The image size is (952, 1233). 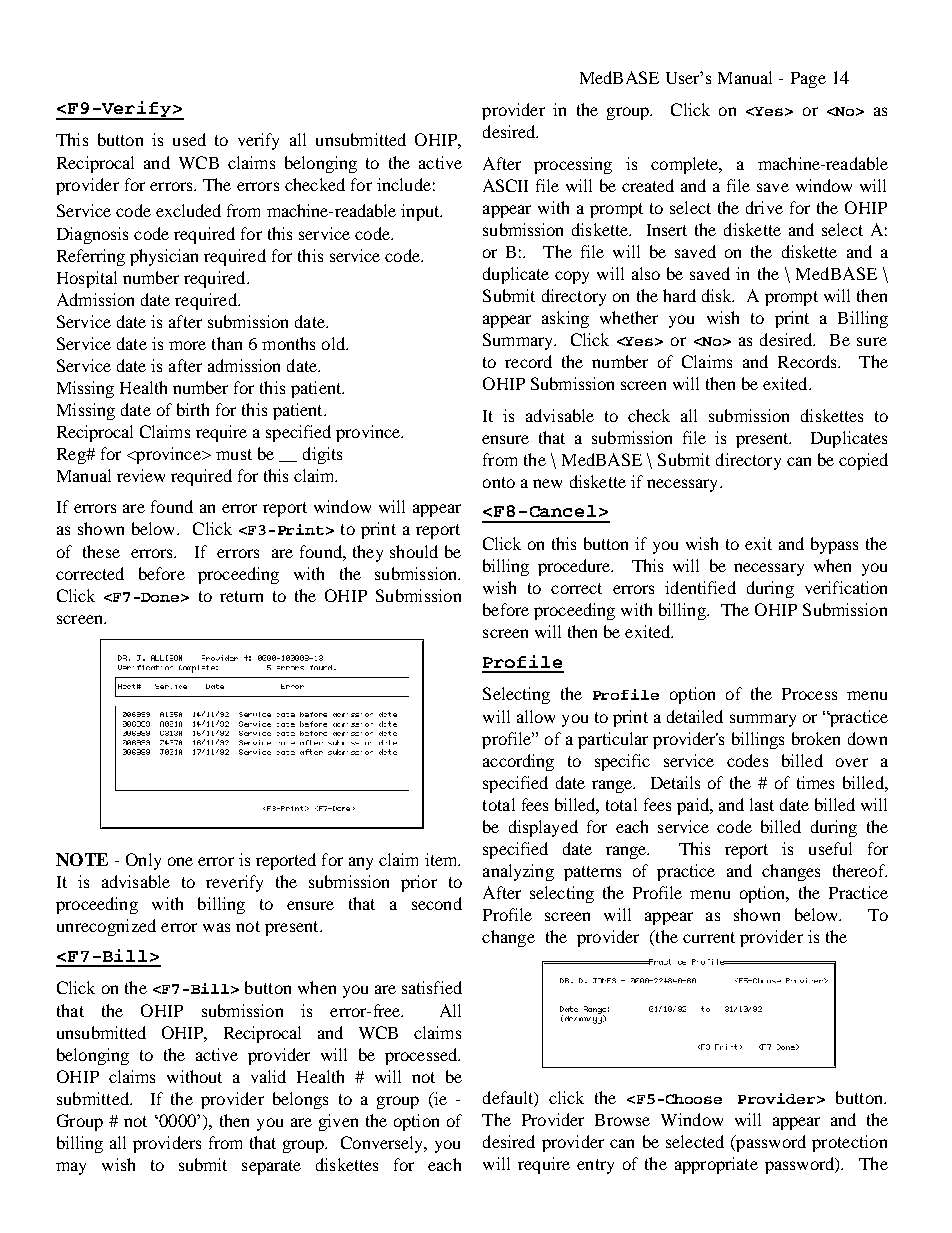 I want to click on ASCII, so click(x=505, y=185).
